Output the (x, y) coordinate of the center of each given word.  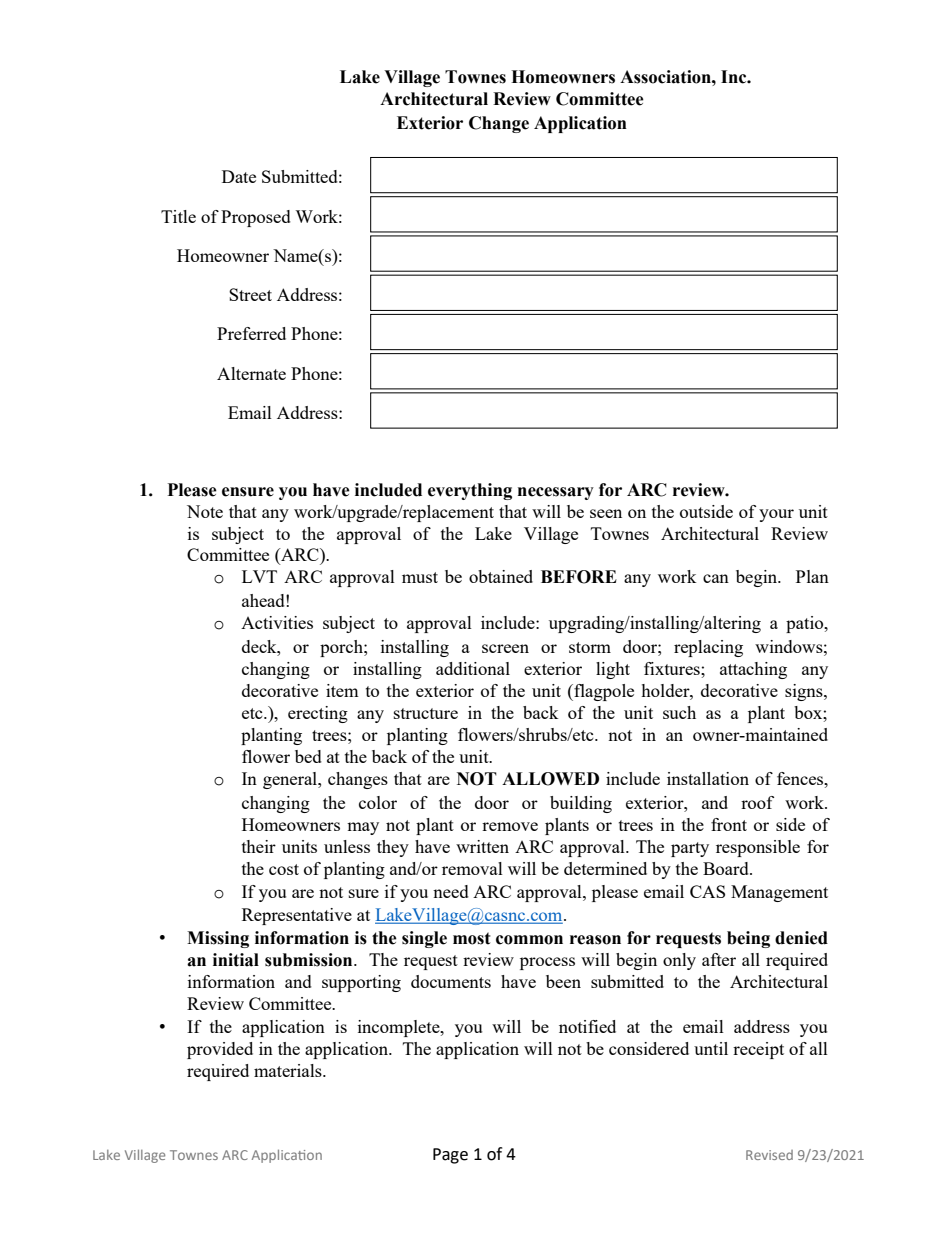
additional (473, 668)
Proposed (256, 218)
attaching (753, 670)
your (776, 515)
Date (239, 176)
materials (289, 1070)
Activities (277, 622)
